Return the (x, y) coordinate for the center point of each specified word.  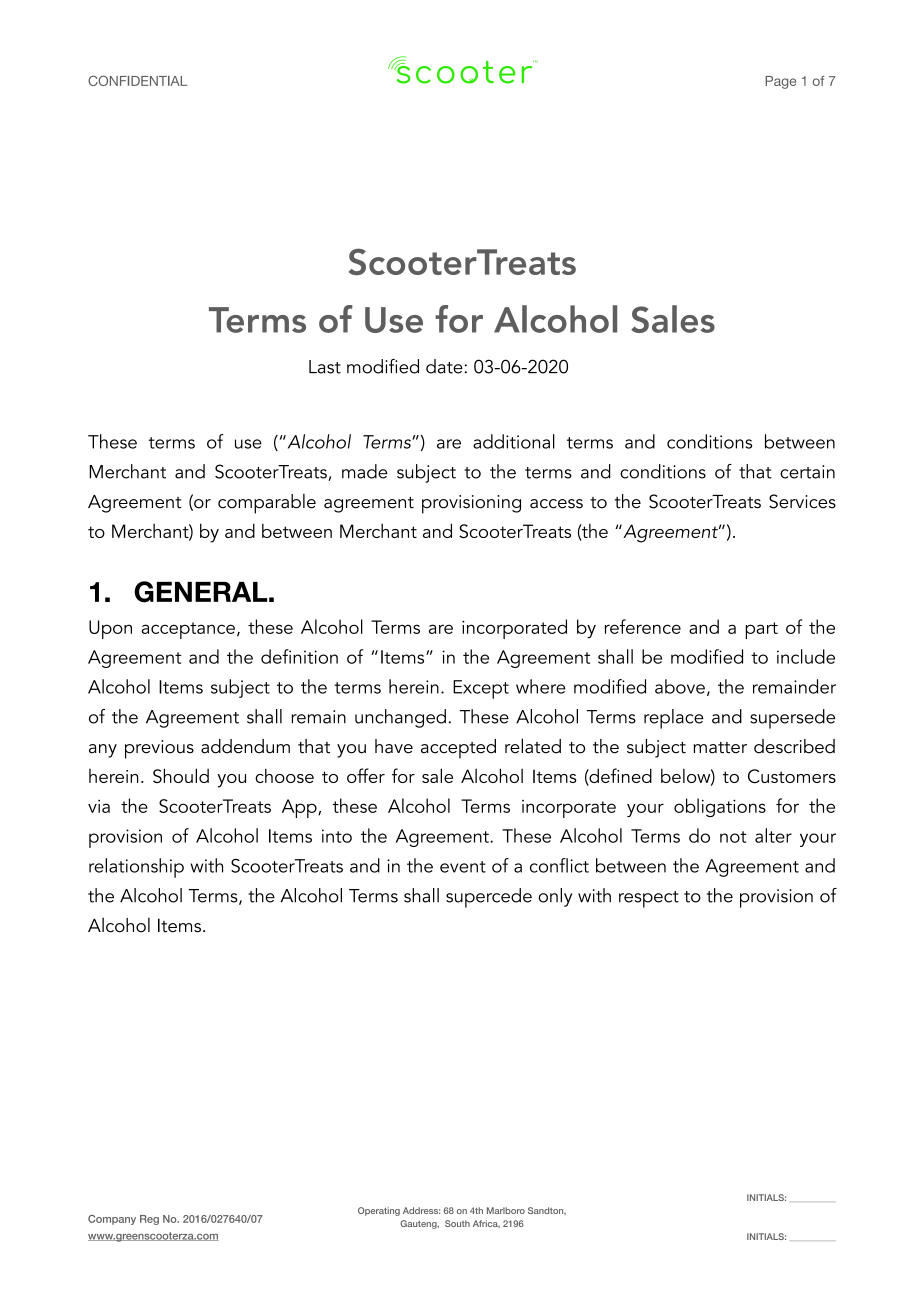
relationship (136, 868)
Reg (149, 1220)
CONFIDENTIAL (137, 80)
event (463, 867)
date (444, 366)
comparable (267, 504)
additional (514, 441)
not (733, 837)
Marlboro (506, 1210)
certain (807, 472)
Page (780, 82)
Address (421, 1210)
